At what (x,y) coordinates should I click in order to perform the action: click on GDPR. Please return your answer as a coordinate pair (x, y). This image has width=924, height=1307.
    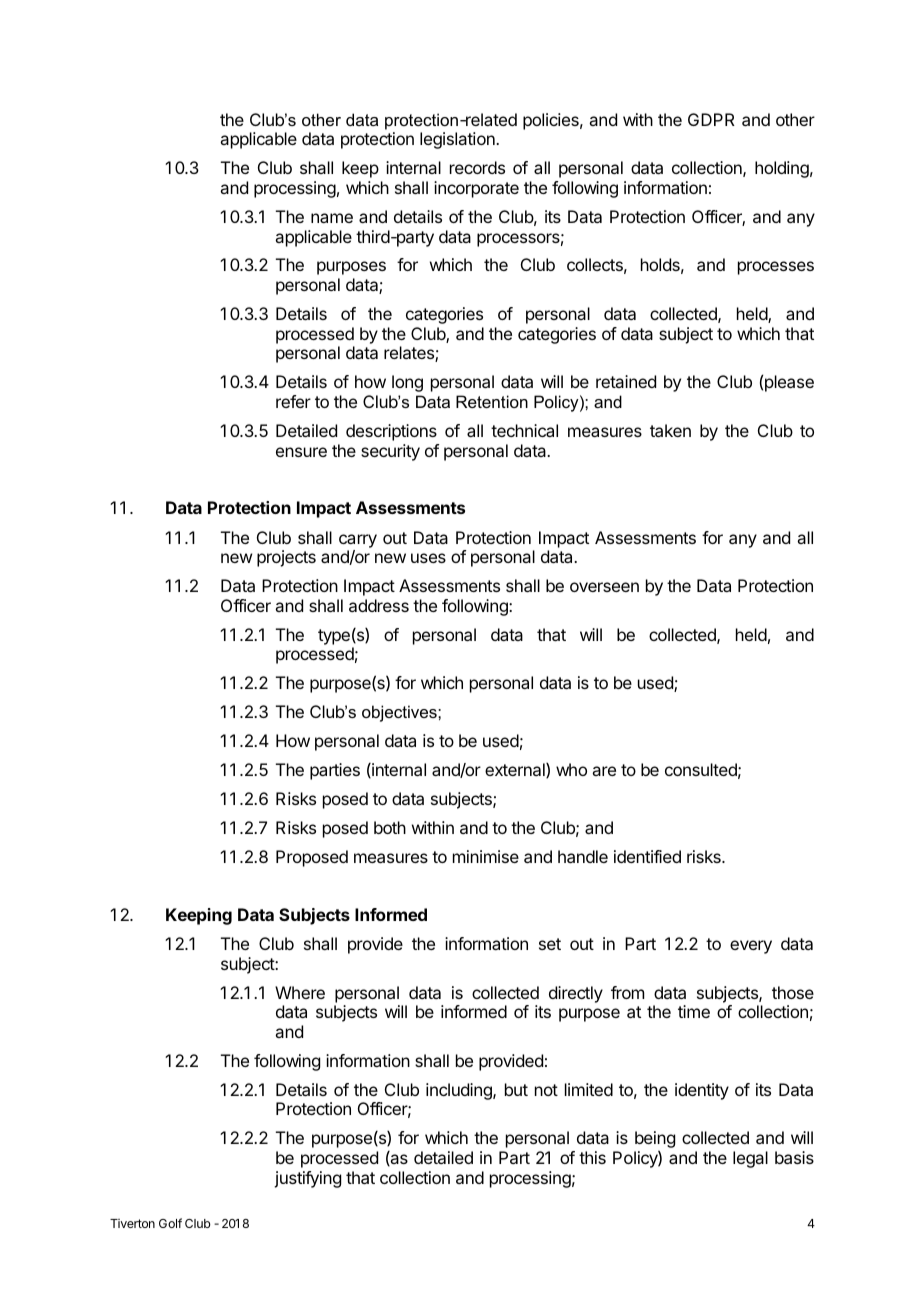
    Looking at the image, I should click on (711, 119).
